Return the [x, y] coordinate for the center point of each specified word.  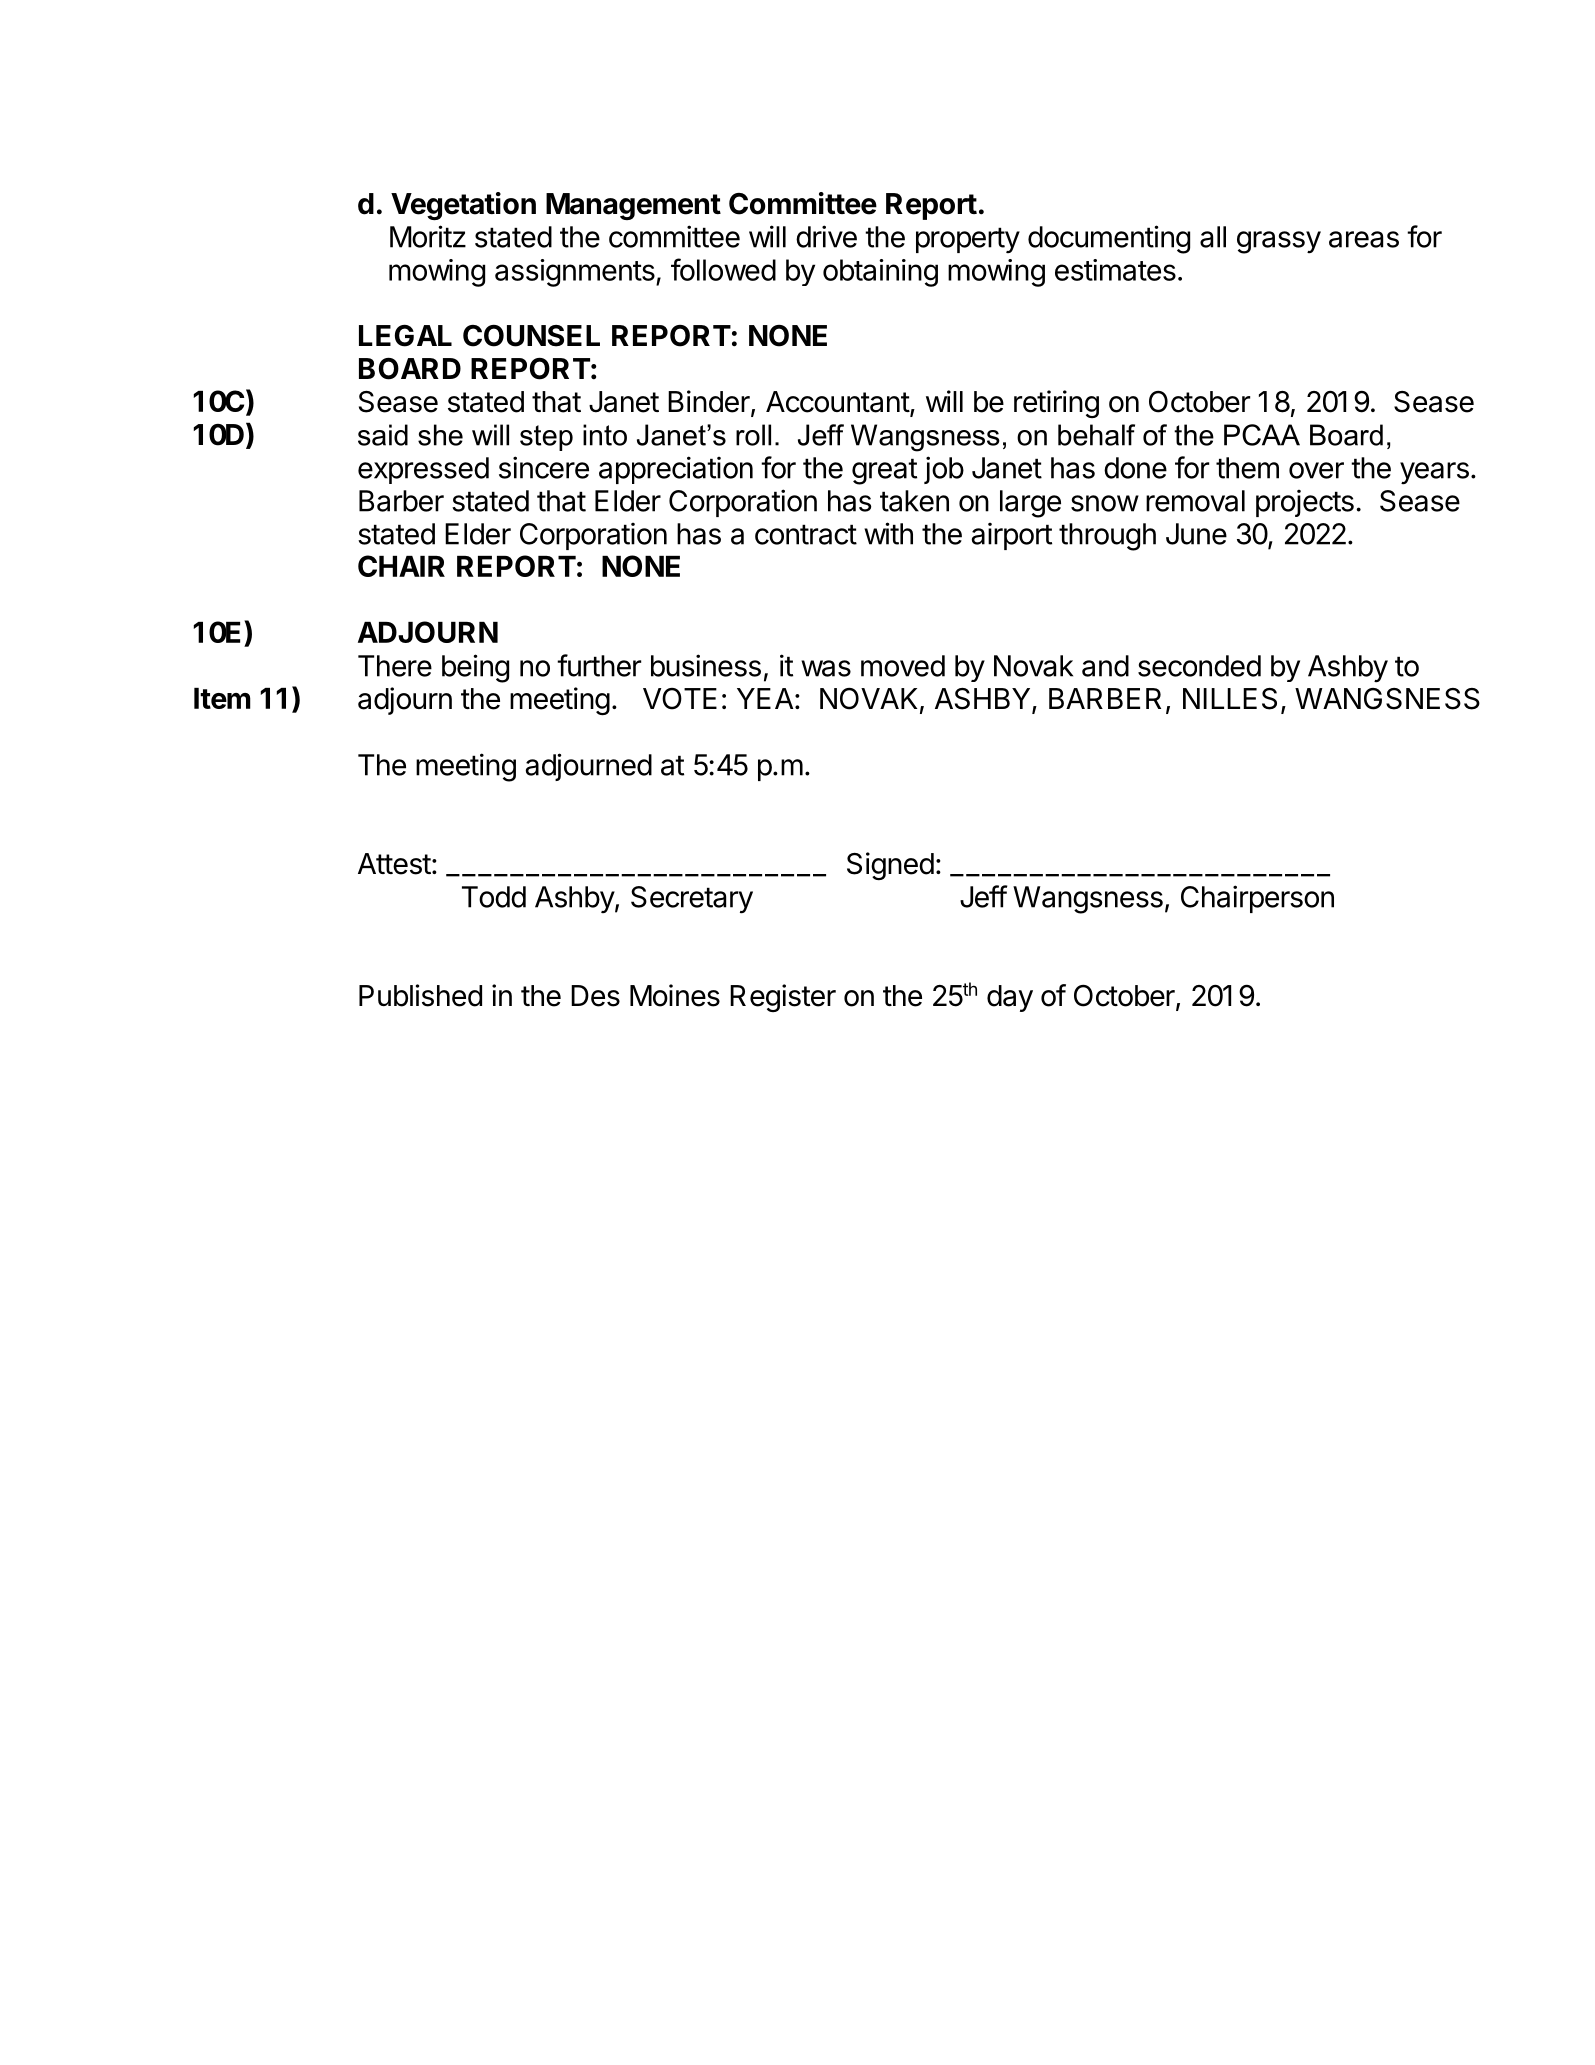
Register [783, 998]
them [1247, 468]
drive [826, 236]
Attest [394, 864]
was [826, 668]
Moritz [428, 236]
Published [420, 995]
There [395, 666]
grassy [1279, 242]
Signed [890, 866]
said [383, 435]
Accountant [838, 403]
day [1010, 998]
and [1105, 666]
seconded [1199, 666]
